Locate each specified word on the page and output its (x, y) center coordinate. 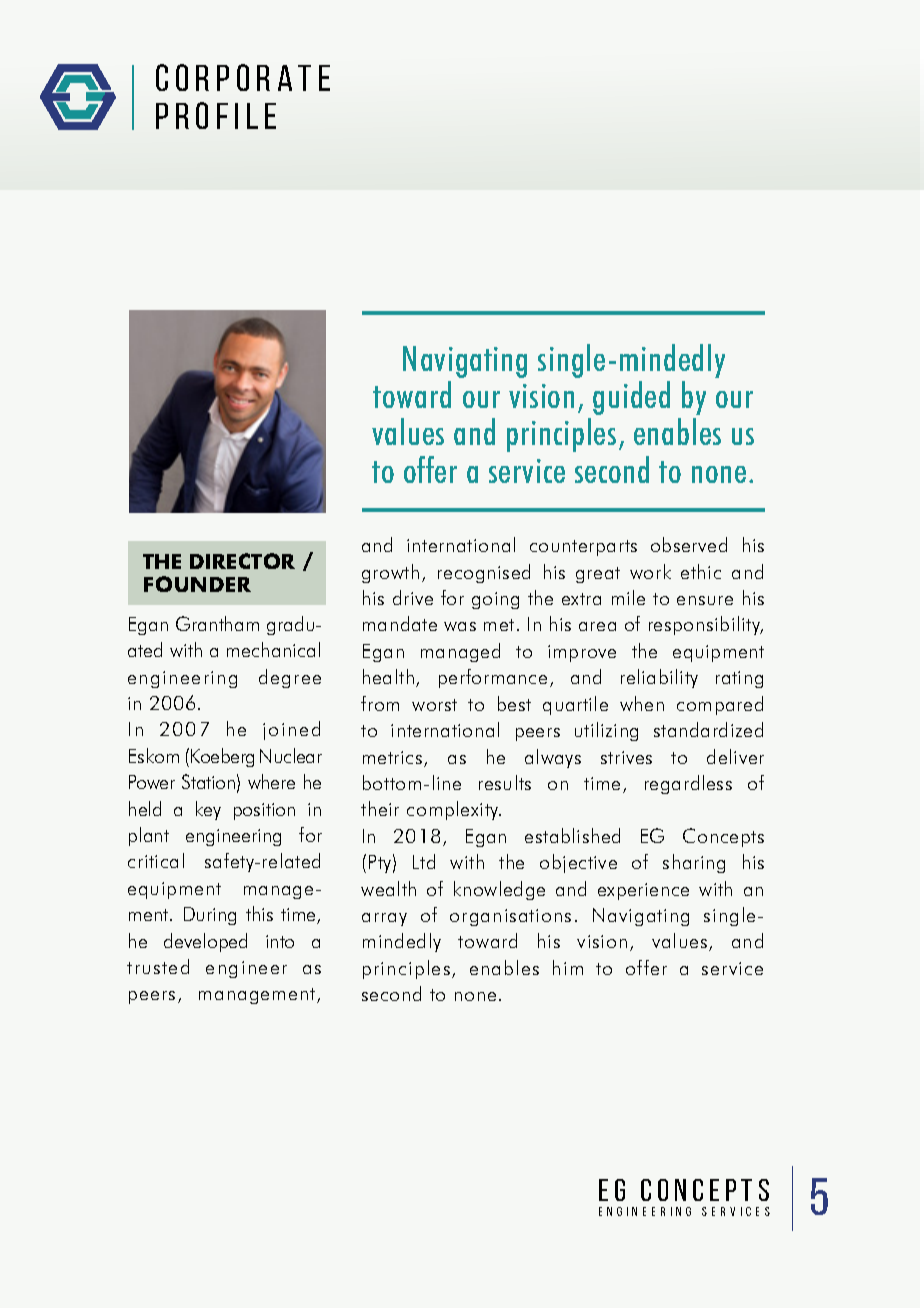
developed (205, 942)
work (650, 571)
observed (689, 544)
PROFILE (216, 115)
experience (643, 891)
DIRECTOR (242, 561)
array (384, 919)
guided (631, 398)
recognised (484, 573)
